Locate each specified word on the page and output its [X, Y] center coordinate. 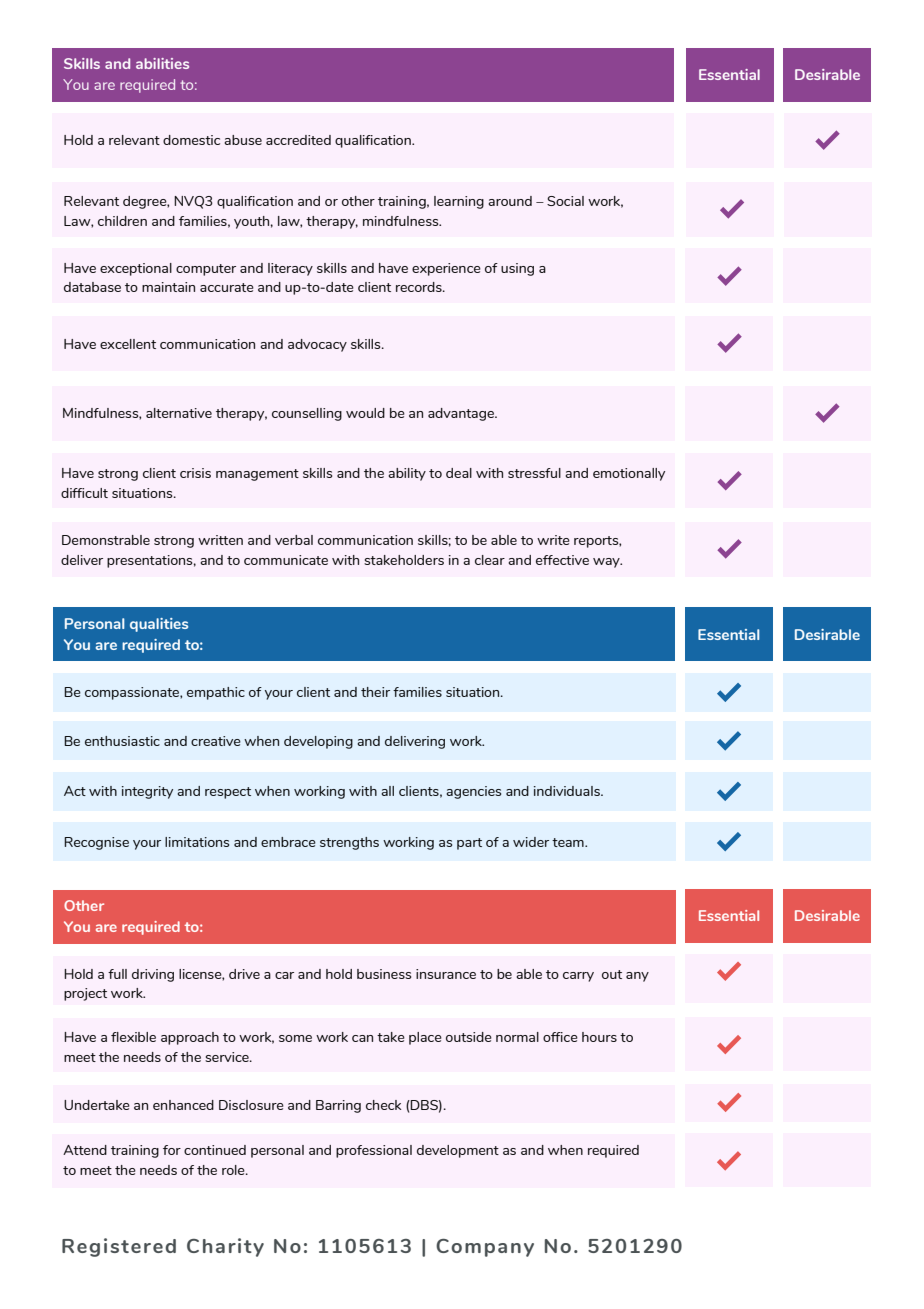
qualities [159, 625]
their [375, 692]
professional [374, 1151]
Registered [119, 1247]
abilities [162, 63]
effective [562, 560]
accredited [298, 140]
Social [565, 201]
